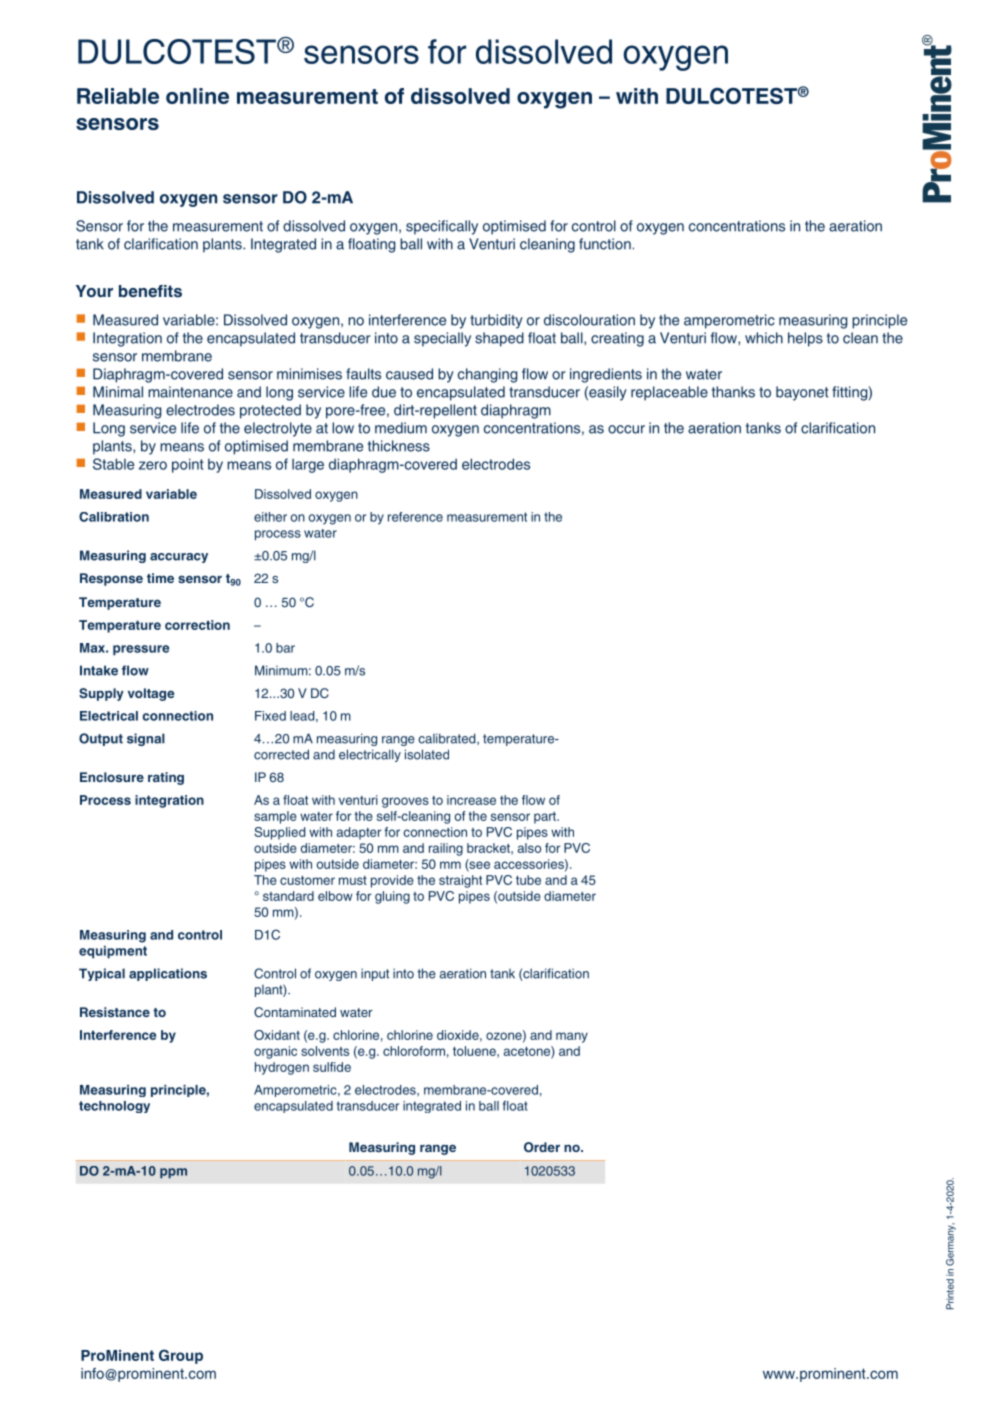  I want to click on online, so click(197, 96).
